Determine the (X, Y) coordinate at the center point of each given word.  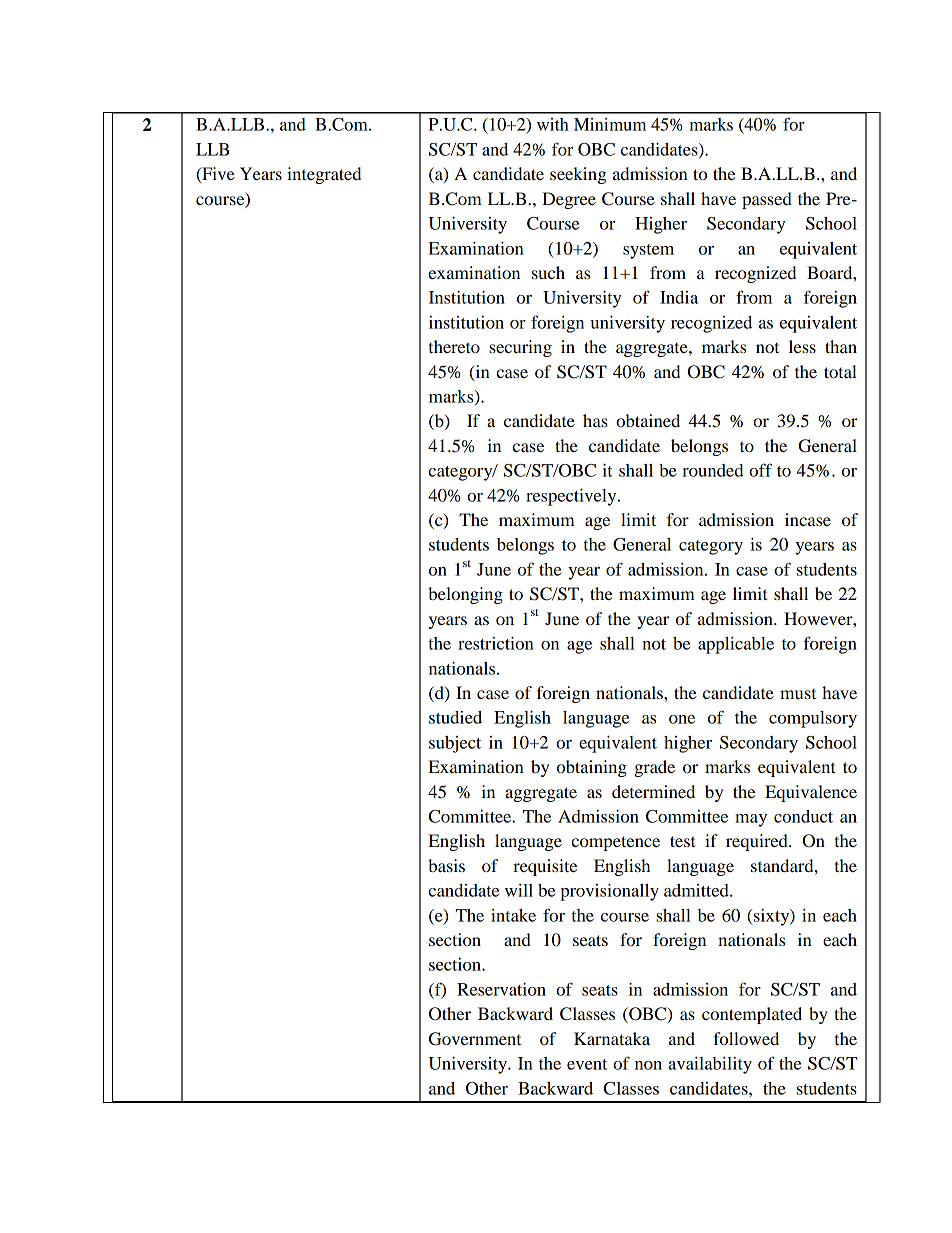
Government (475, 1039)
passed (767, 200)
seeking (578, 175)
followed (746, 1038)
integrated (324, 175)
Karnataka (612, 1038)
